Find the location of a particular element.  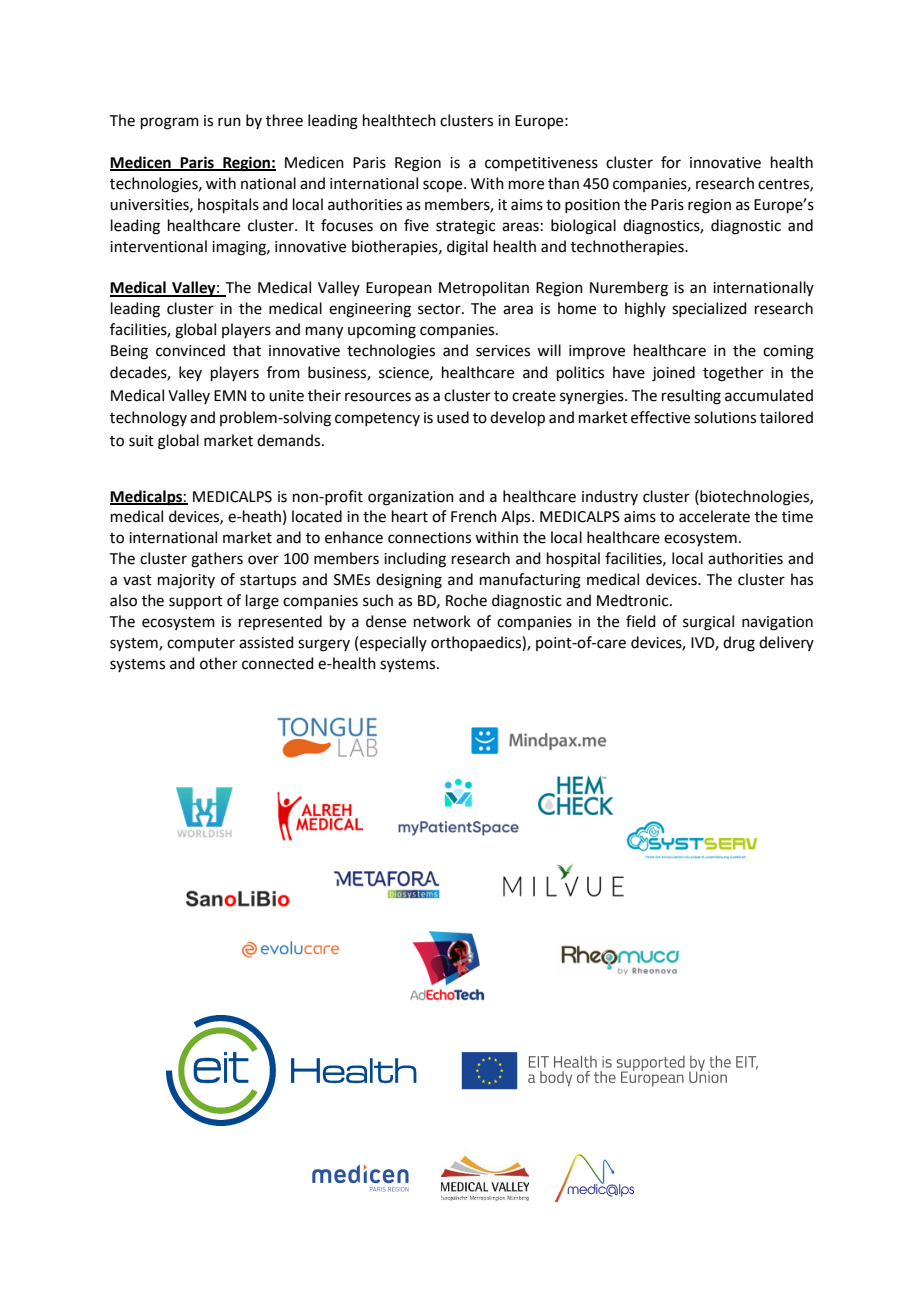

suit is located at coordinates (141, 441).
